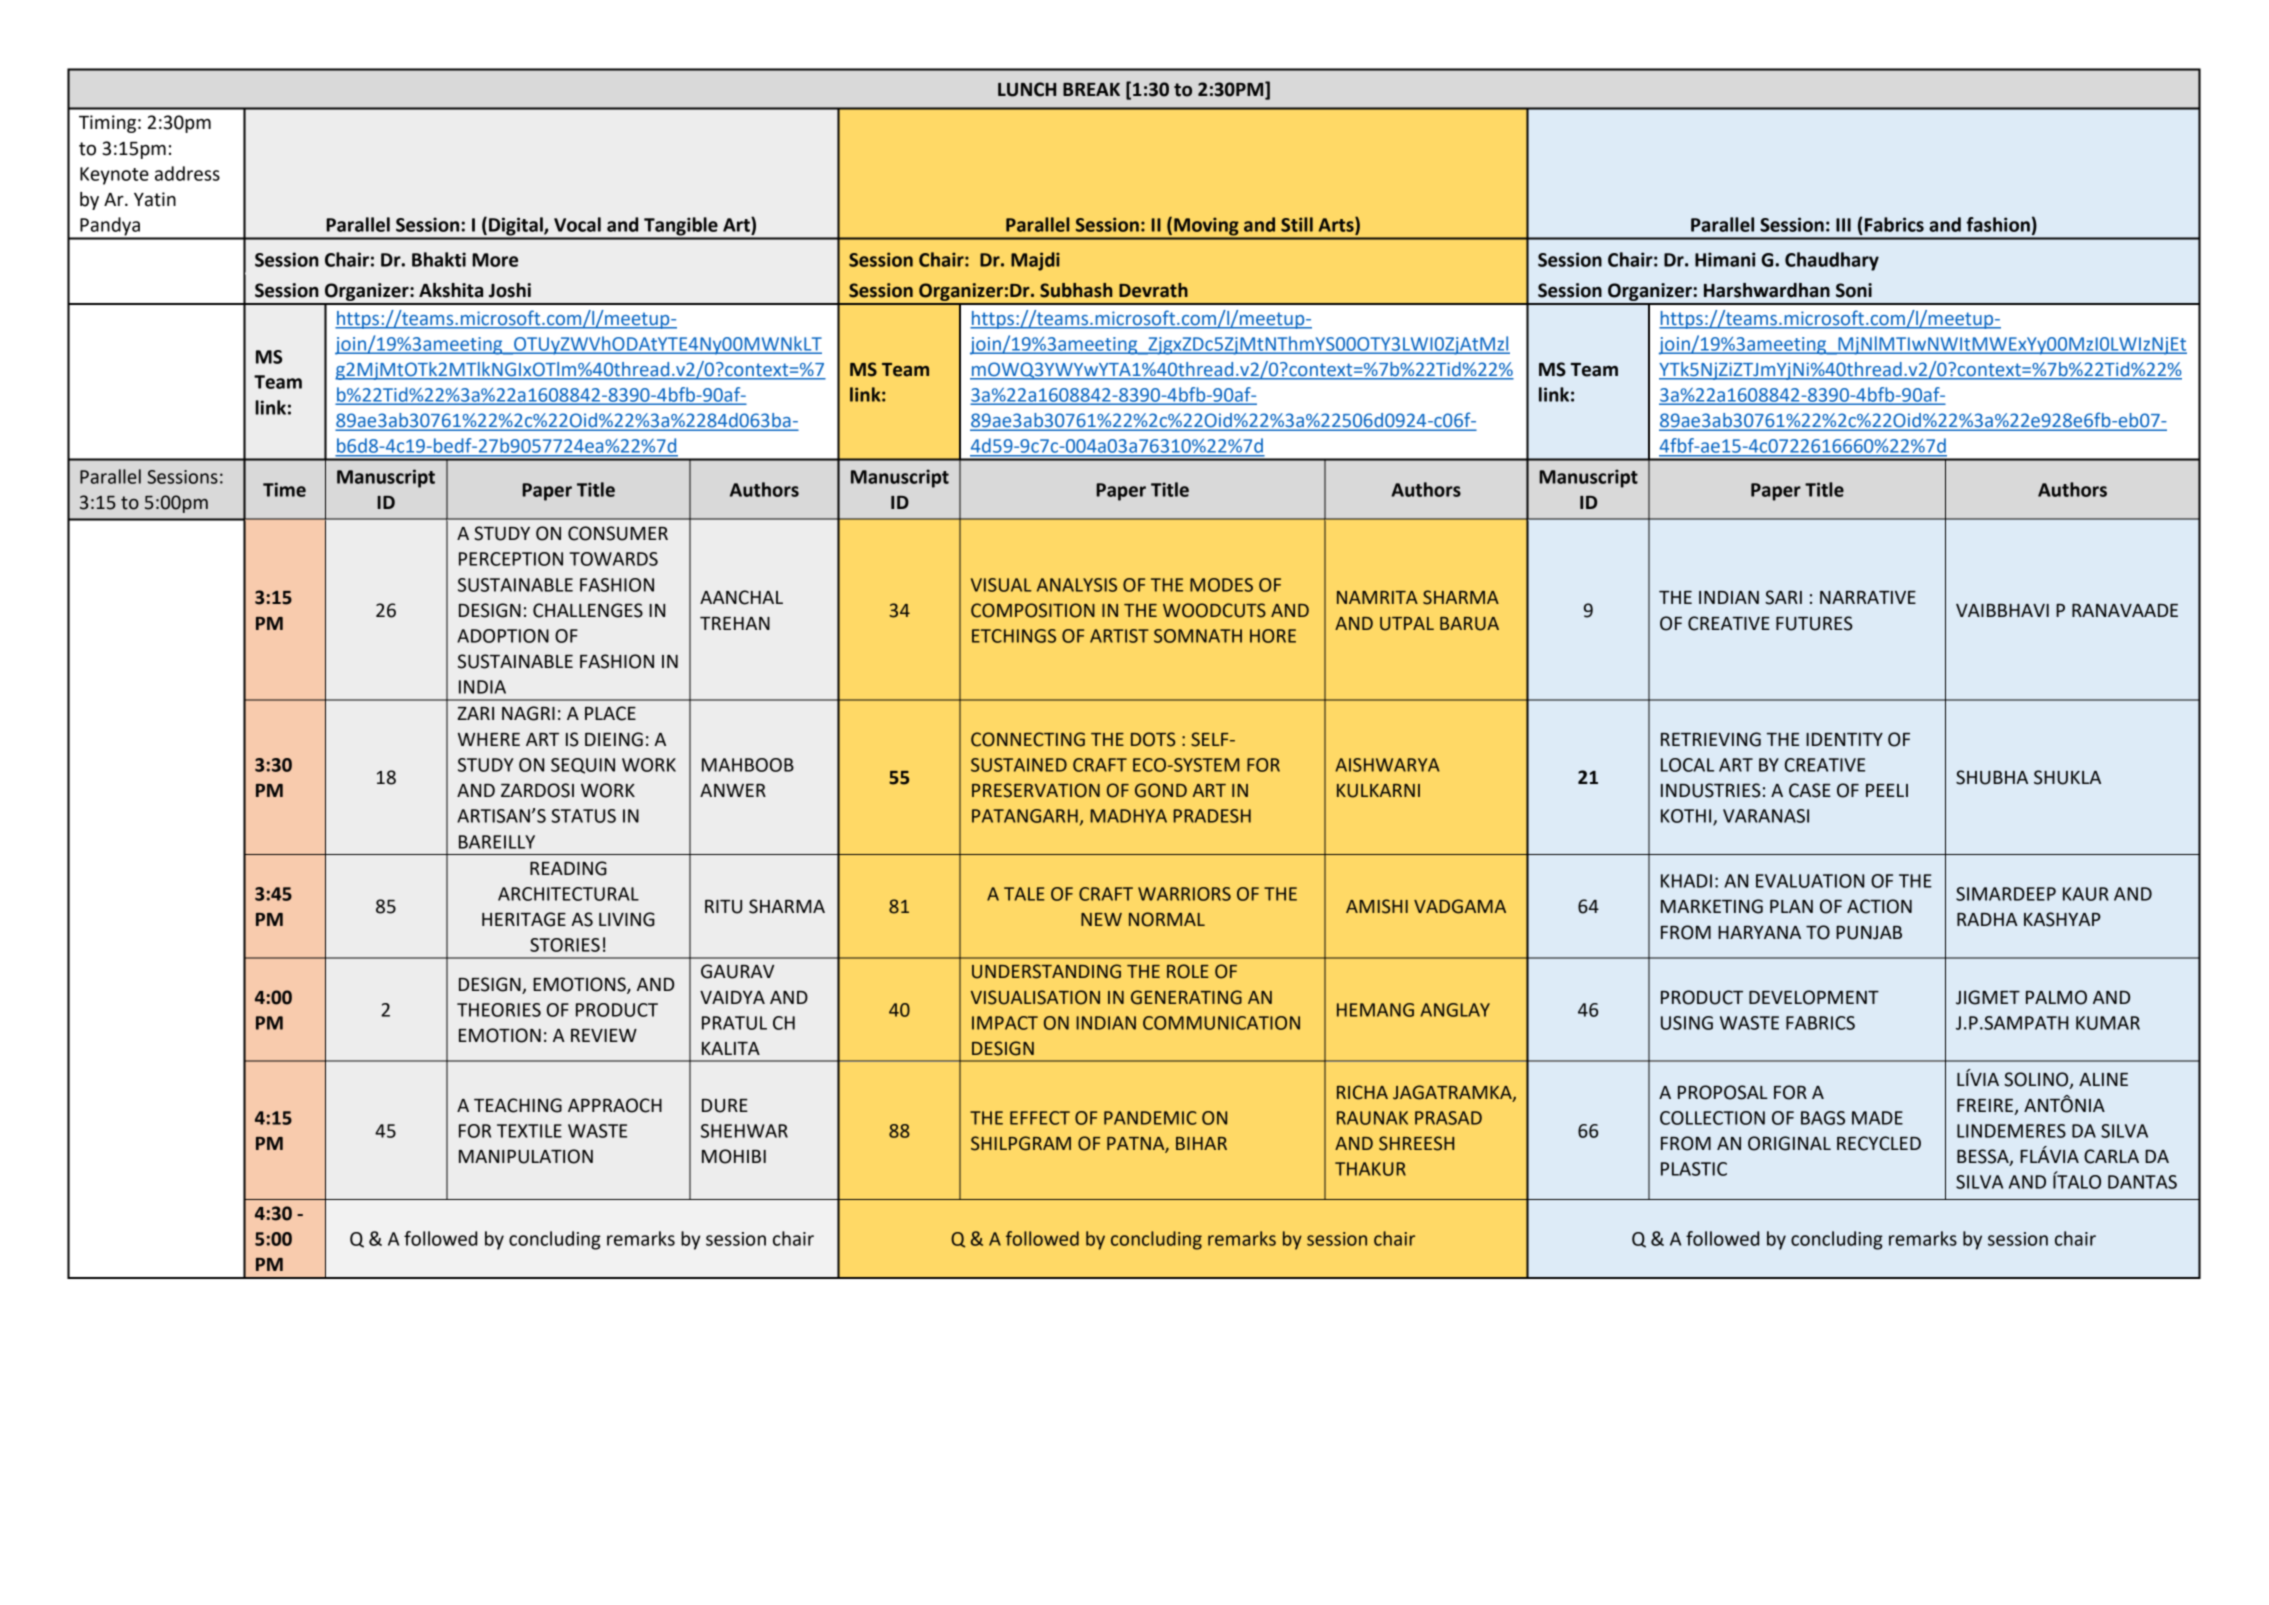 The width and height of the screenshot is (2269, 1605). What do you see at coordinates (529, 1131) in the screenshot?
I see `TEXTILE` at bounding box center [529, 1131].
